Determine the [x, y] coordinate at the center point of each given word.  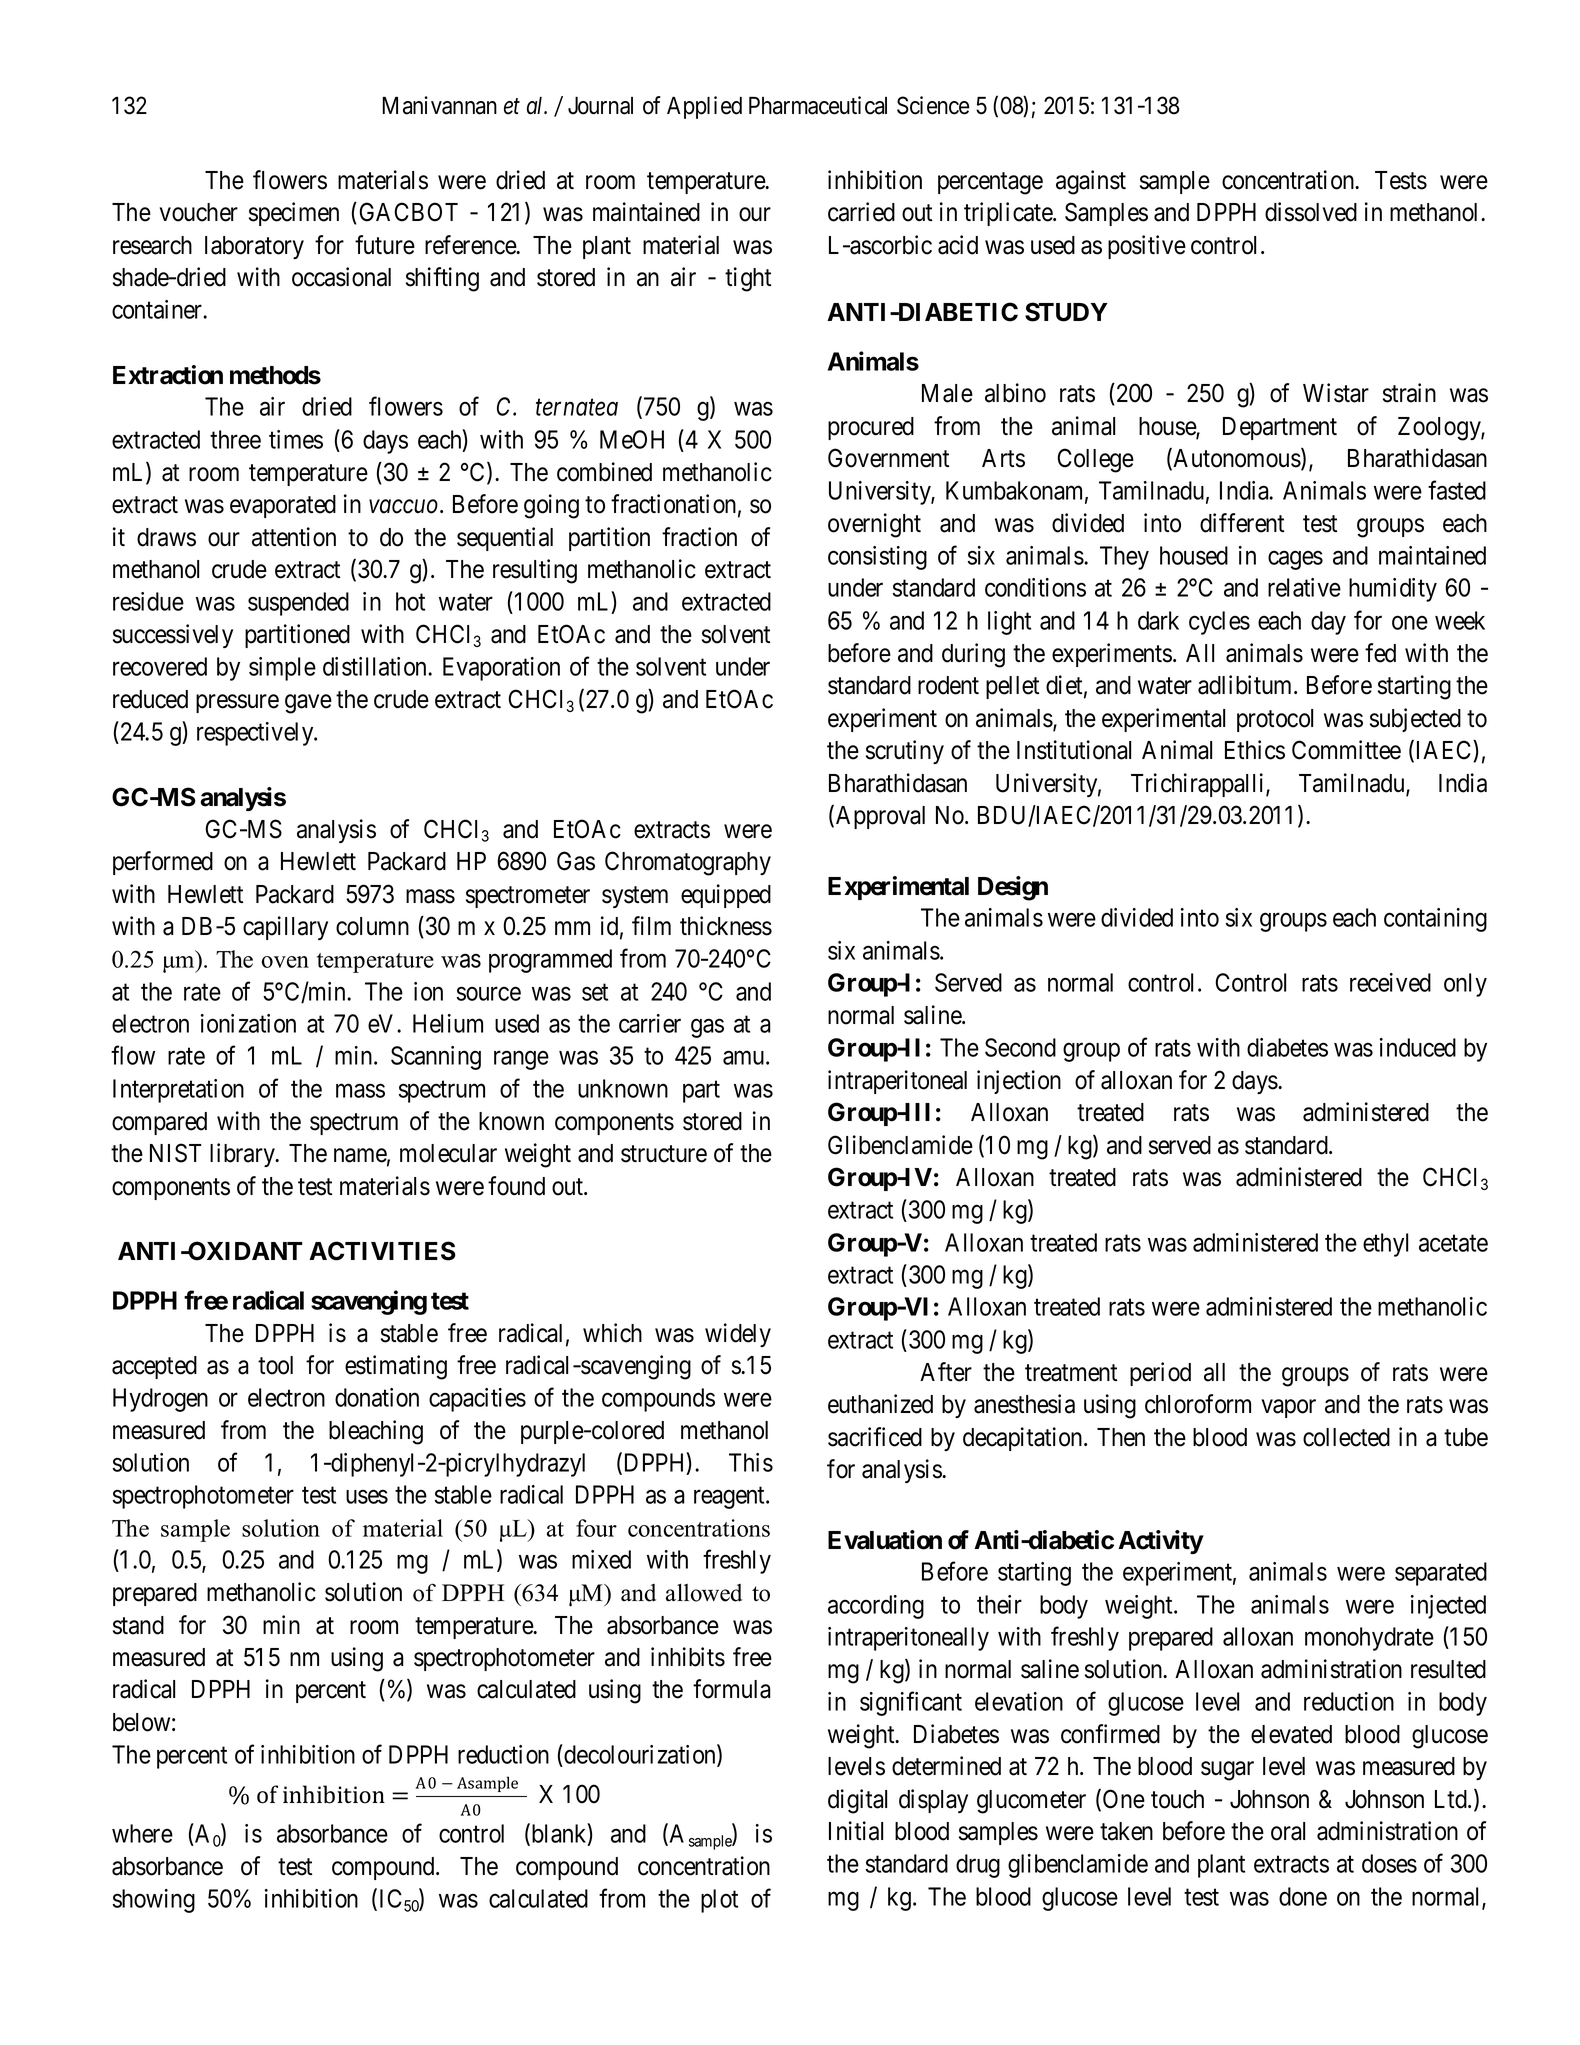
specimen [294, 214]
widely [738, 1335]
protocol [1275, 720]
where [142, 1833]
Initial [856, 1831]
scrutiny [905, 752]
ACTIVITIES [382, 1251]
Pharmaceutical [818, 105]
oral [1288, 1831]
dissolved [1311, 212]
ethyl [1385, 1245]
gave [308, 704]
